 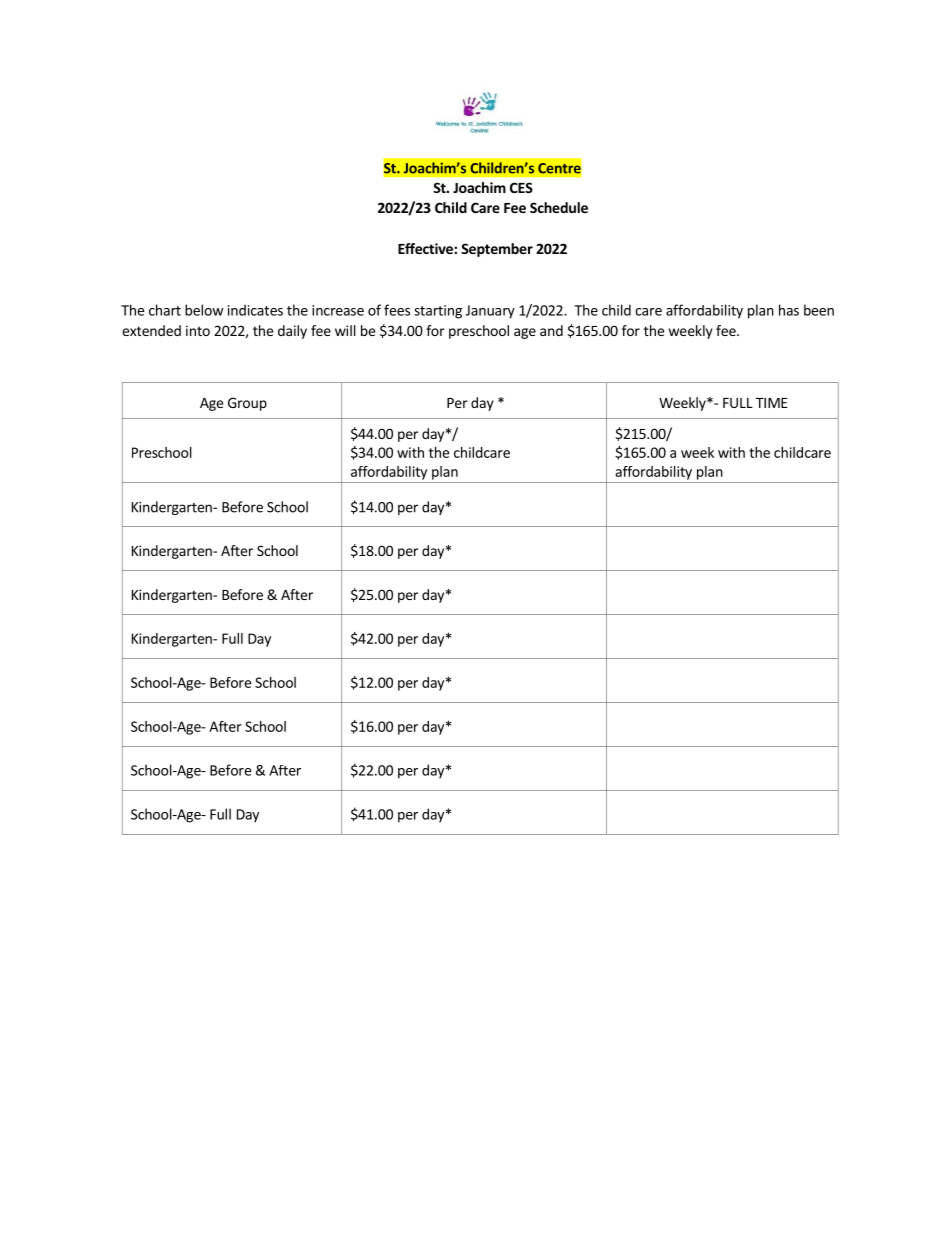 What do you see at coordinates (819, 310) in the page?
I see `been` at bounding box center [819, 310].
